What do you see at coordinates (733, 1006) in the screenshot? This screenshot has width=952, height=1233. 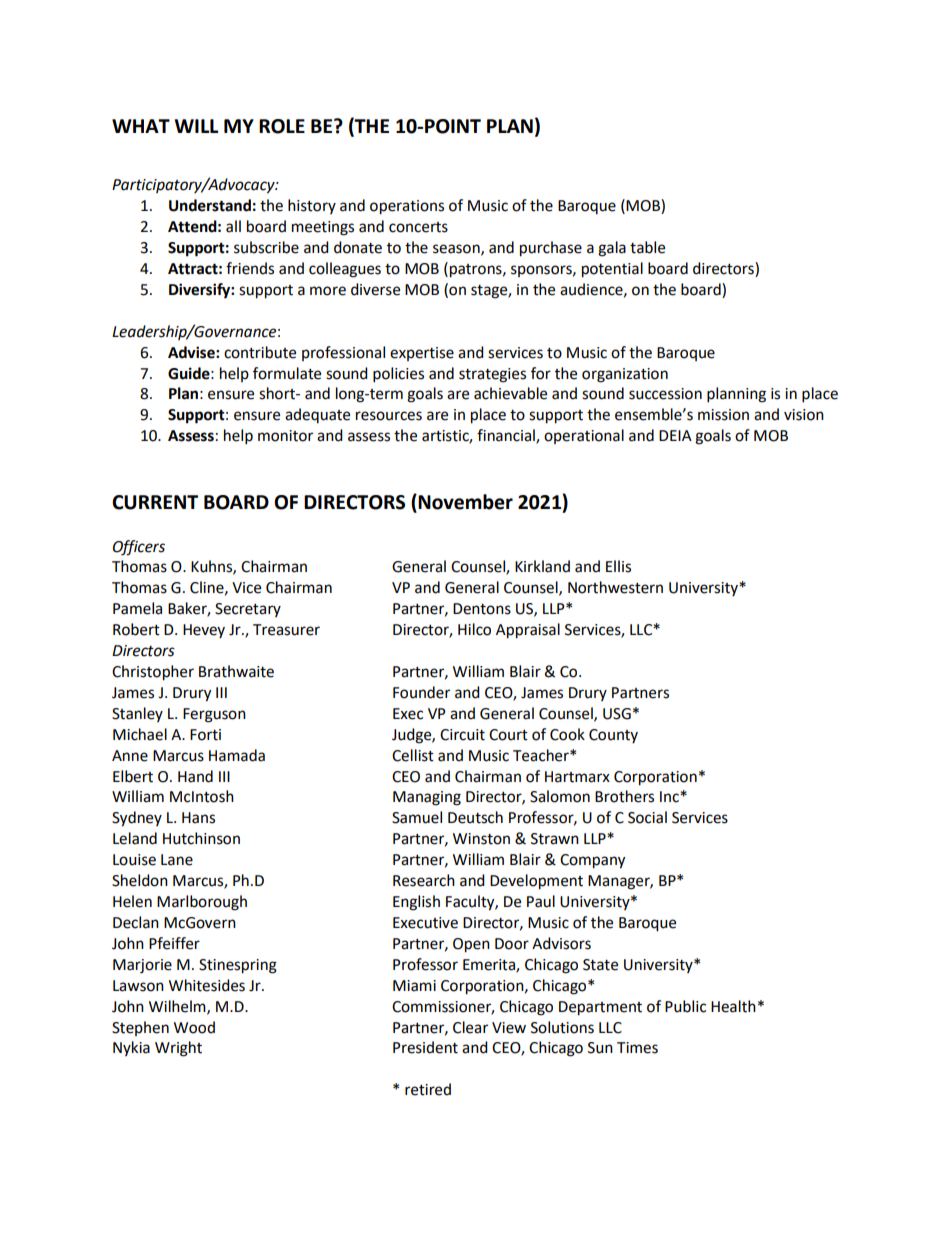 I see `Health` at bounding box center [733, 1006].
